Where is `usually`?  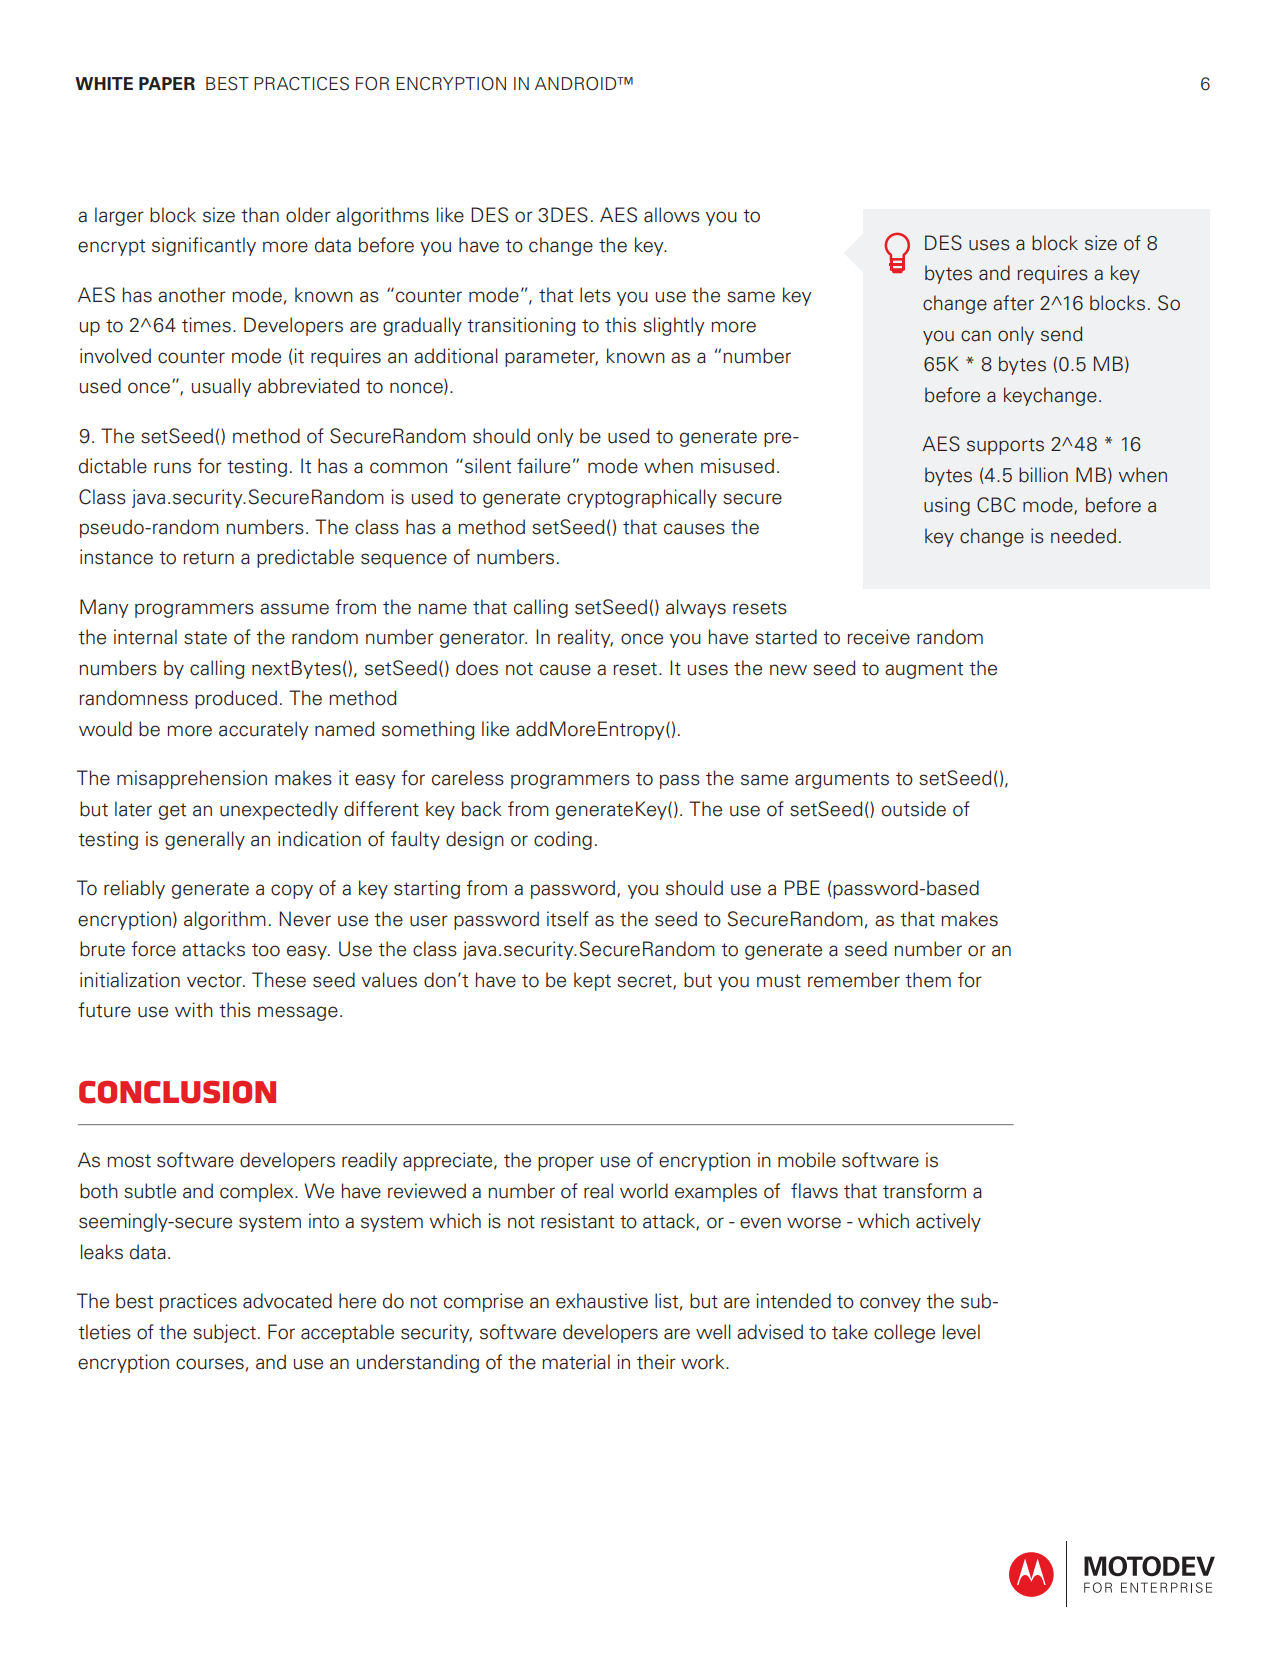
usually is located at coordinates (221, 387).
